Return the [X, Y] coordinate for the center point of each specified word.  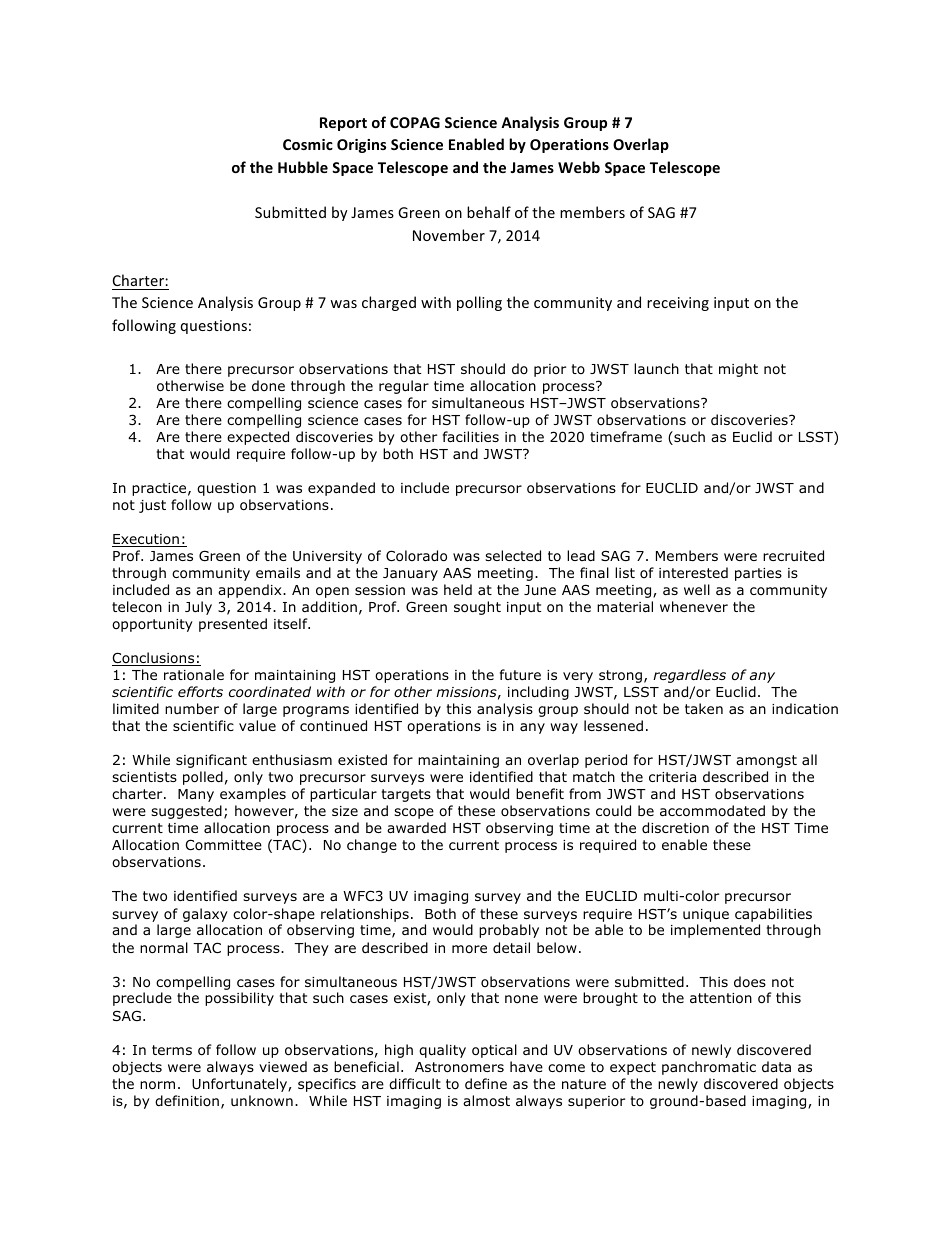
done [268, 385]
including [538, 693]
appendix [251, 591]
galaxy [205, 915]
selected [513, 556]
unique [706, 915]
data [776, 1066]
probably [509, 931]
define [486, 1083]
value [257, 725]
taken [704, 708]
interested [693, 572]
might [738, 370]
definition [187, 1101]
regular [404, 387]
